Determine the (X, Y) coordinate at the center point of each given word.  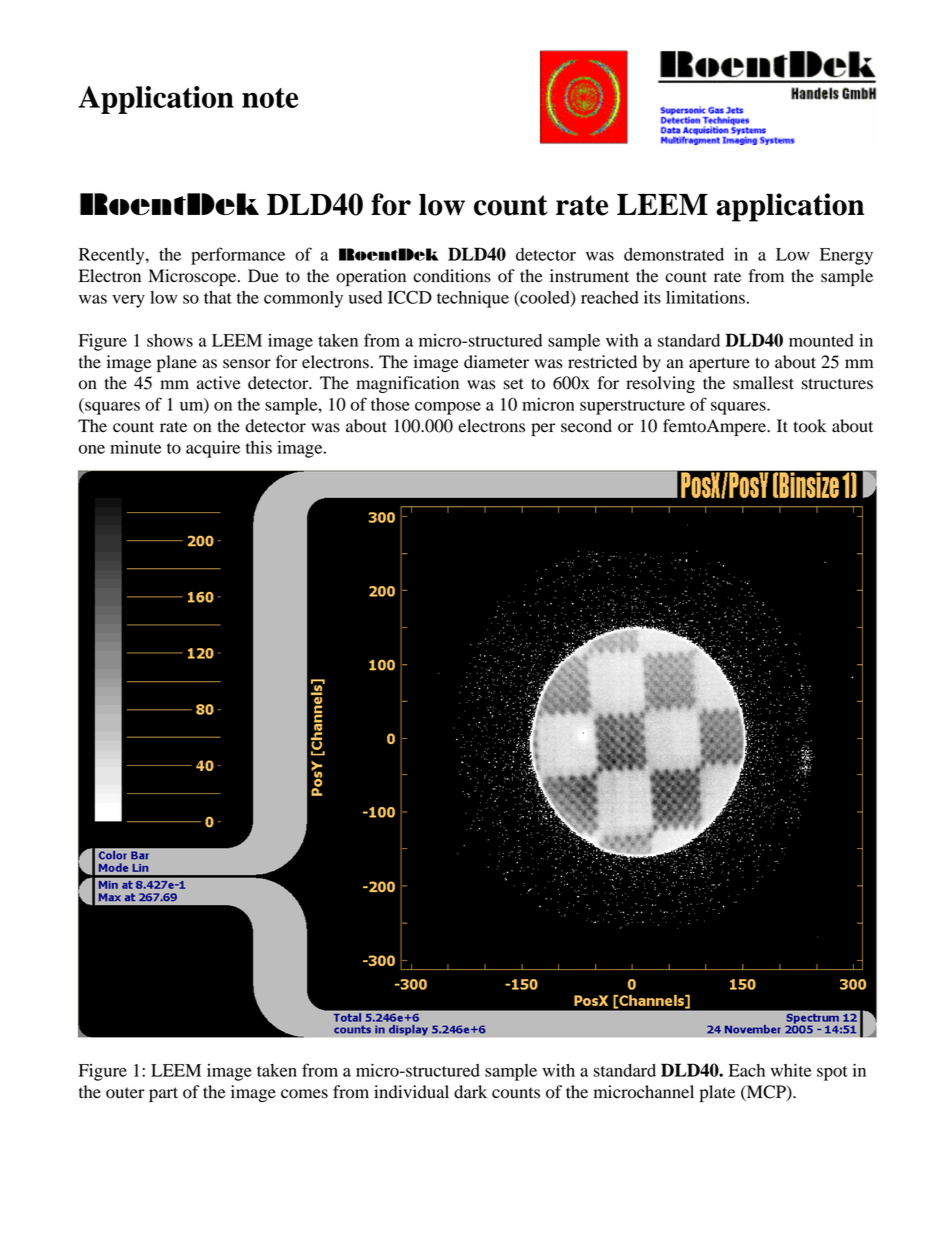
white (791, 1070)
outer (125, 1093)
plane (177, 363)
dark (470, 1092)
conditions (452, 276)
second (586, 426)
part (163, 1094)
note (270, 98)
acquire (213, 449)
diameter (496, 362)
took (809, 426)
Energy (846, 256)
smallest (763, 383)
